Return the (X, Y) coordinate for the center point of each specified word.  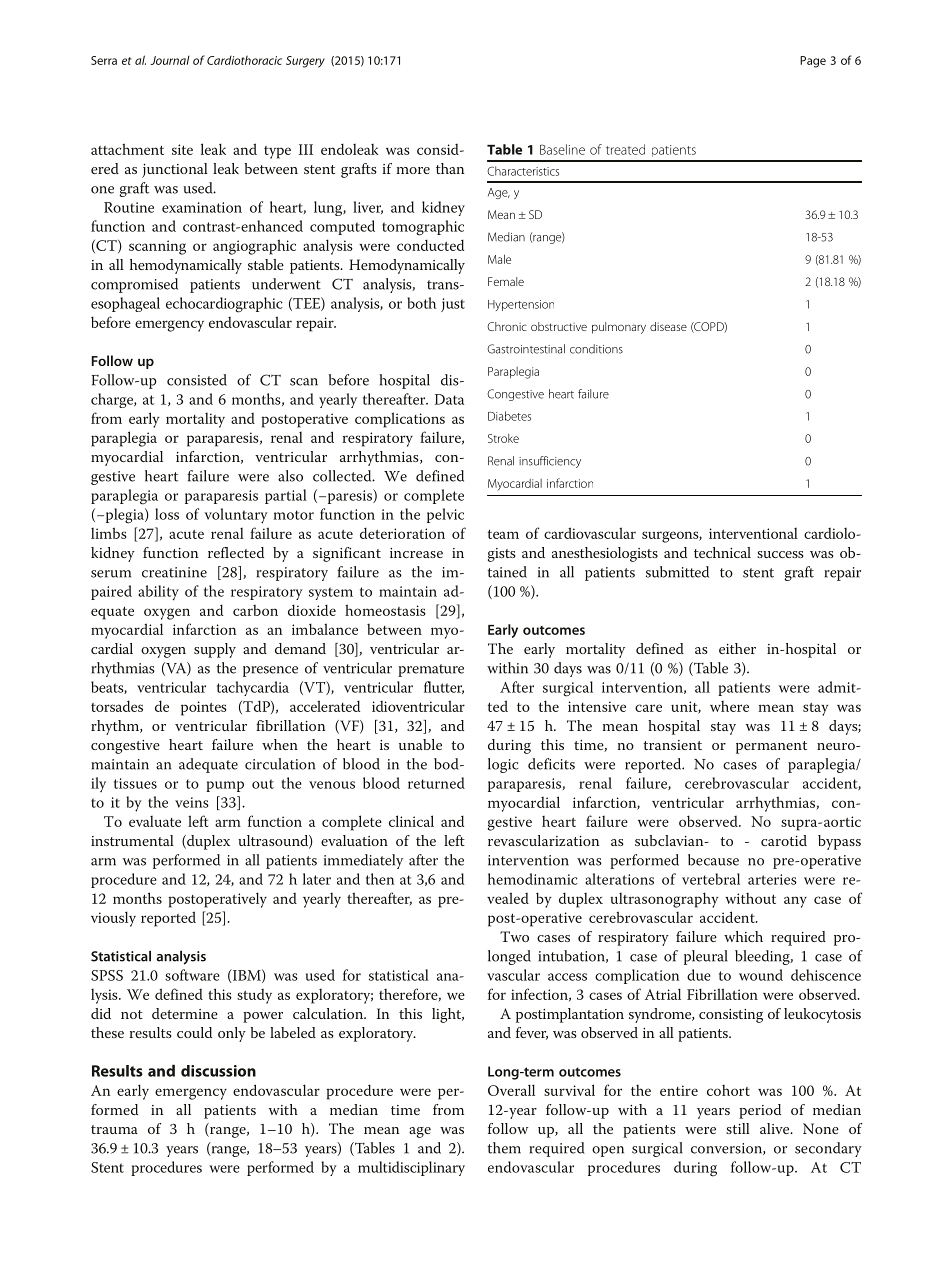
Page (813, 62)
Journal (170, 60)
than (450, 168)
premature (431, 670)
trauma (114, 1129)
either (737, 648)
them (504, 1148)
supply (215, 650)
